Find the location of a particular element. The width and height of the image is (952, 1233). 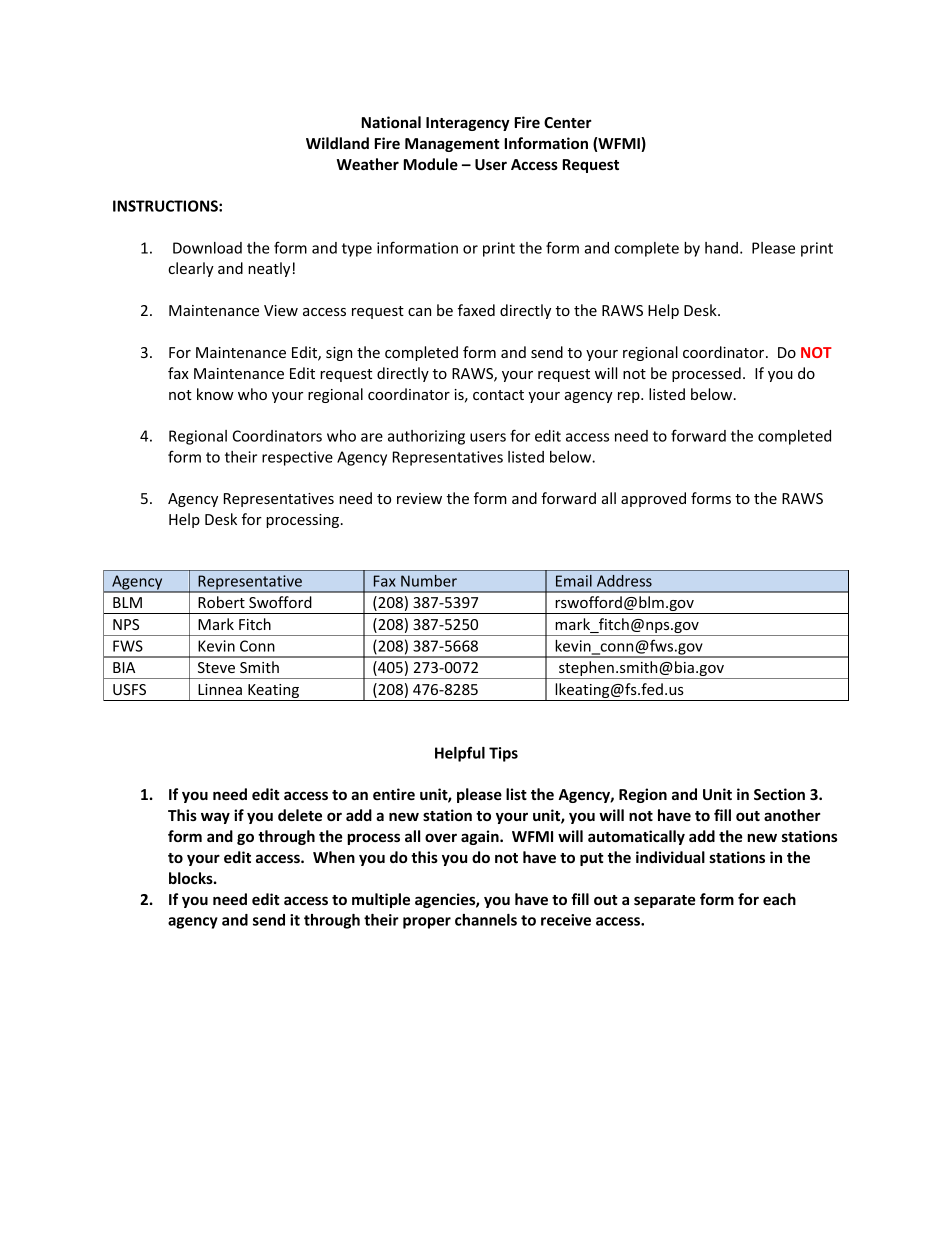

Linnea is located at coordinates (220, 689).
